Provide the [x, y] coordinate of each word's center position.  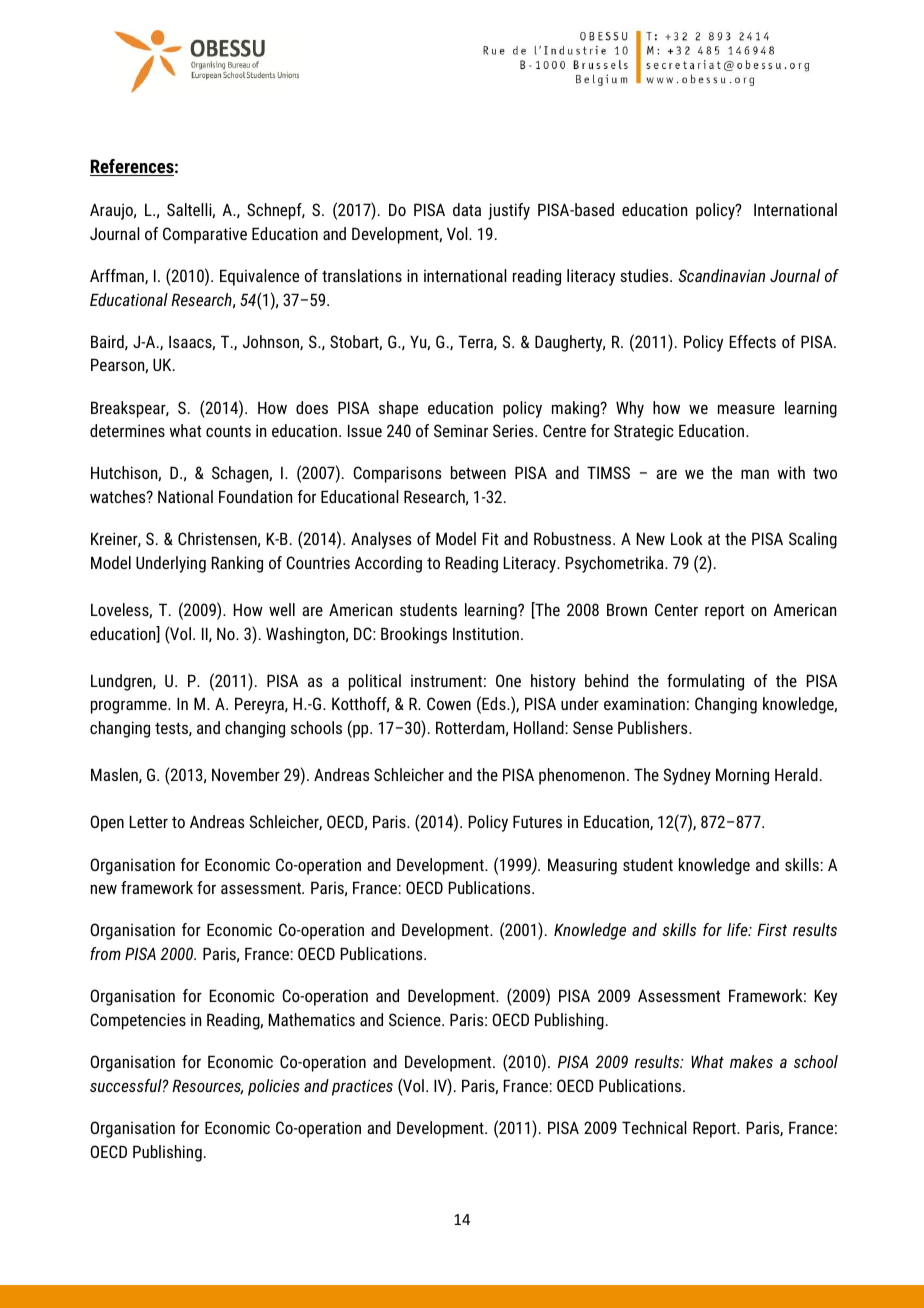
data [467, 209]
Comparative [205, 235]
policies [274, 1087]
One [508, 680]
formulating [705, 682]
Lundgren [122, 682]
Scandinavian [722, 275]
